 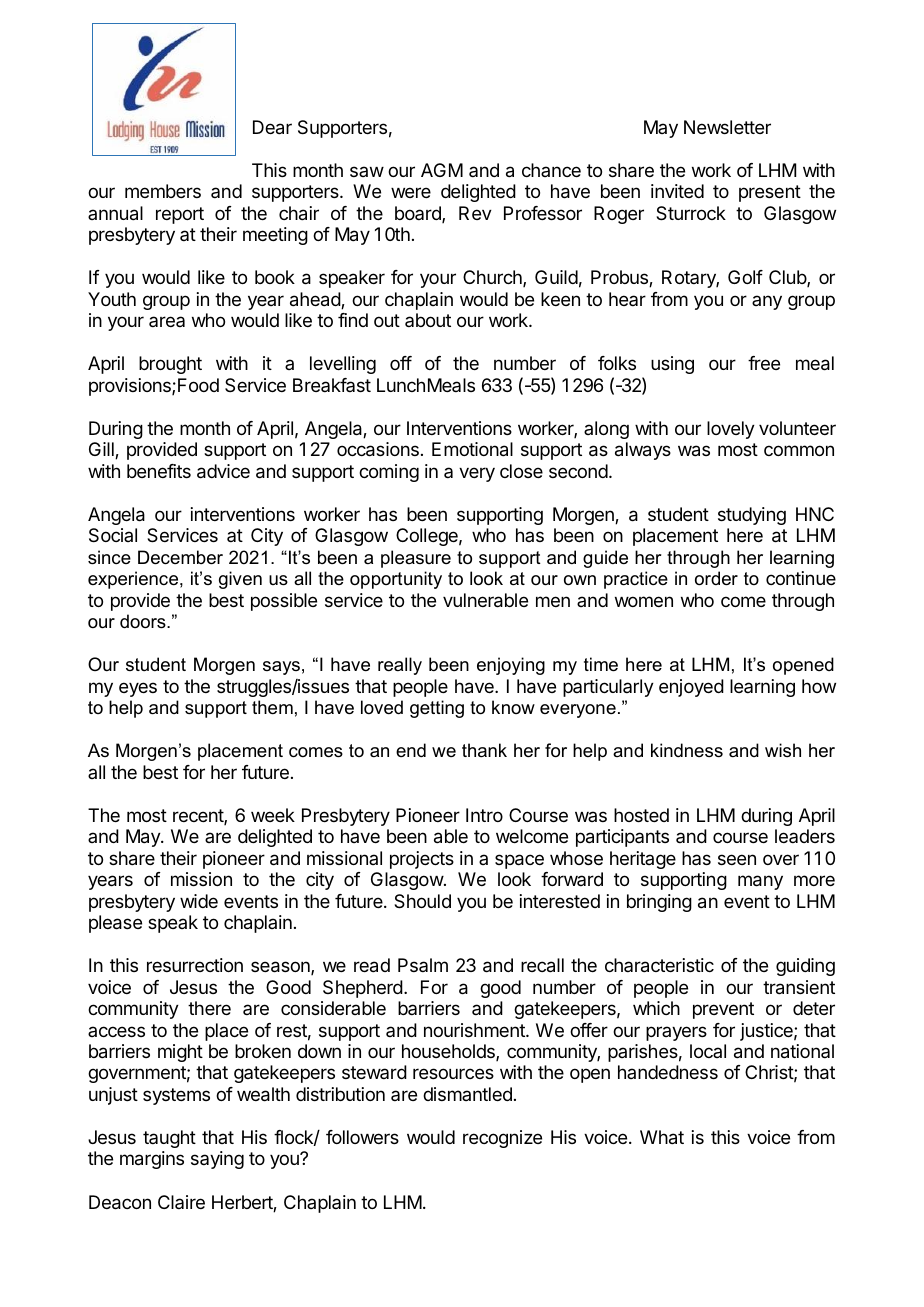 What do you see at coordinates (138, 689) in the screenshot?
I see `eyes` at bounding box center [138, 689].
